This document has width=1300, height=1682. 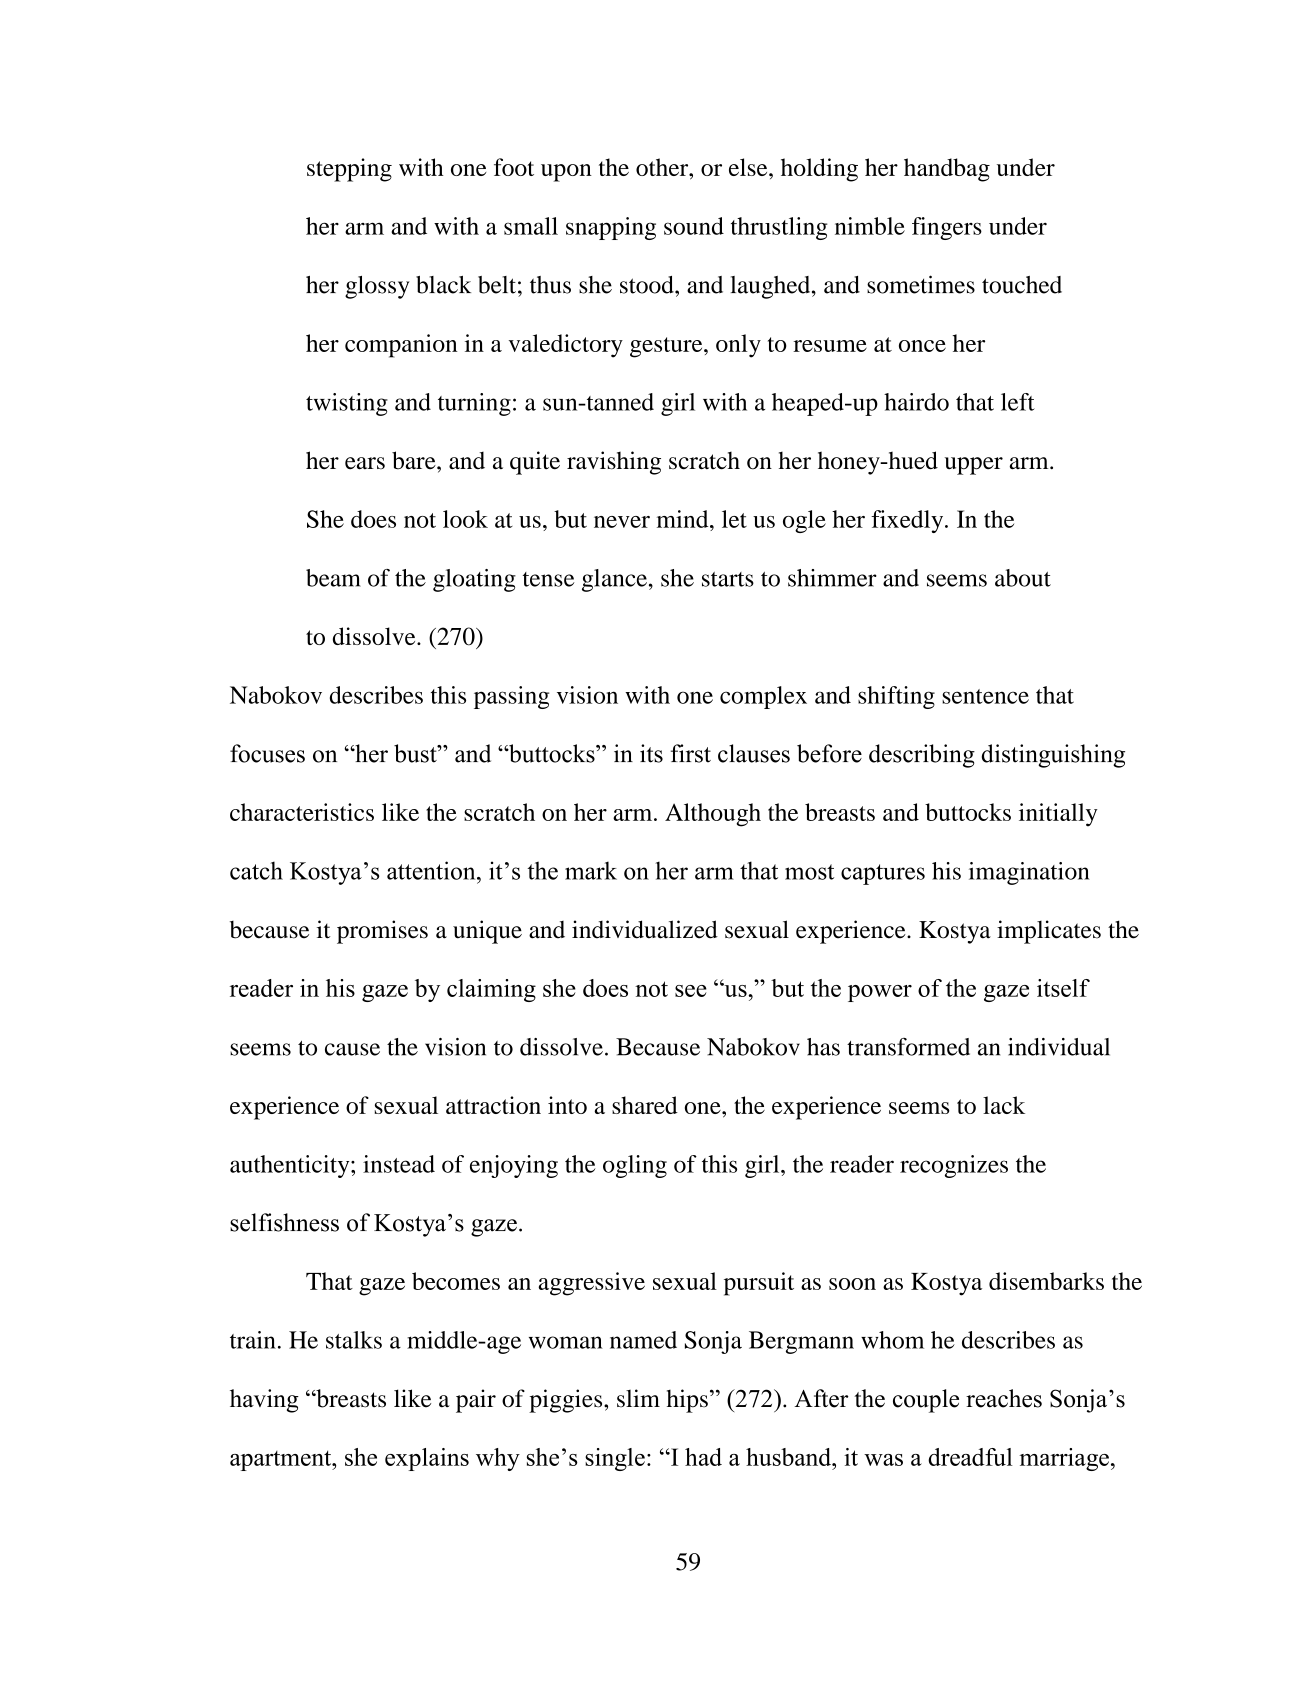 What do you see at coordinates (365, 463) in the document?
I see `ears` at bounding box center [365, 463].
